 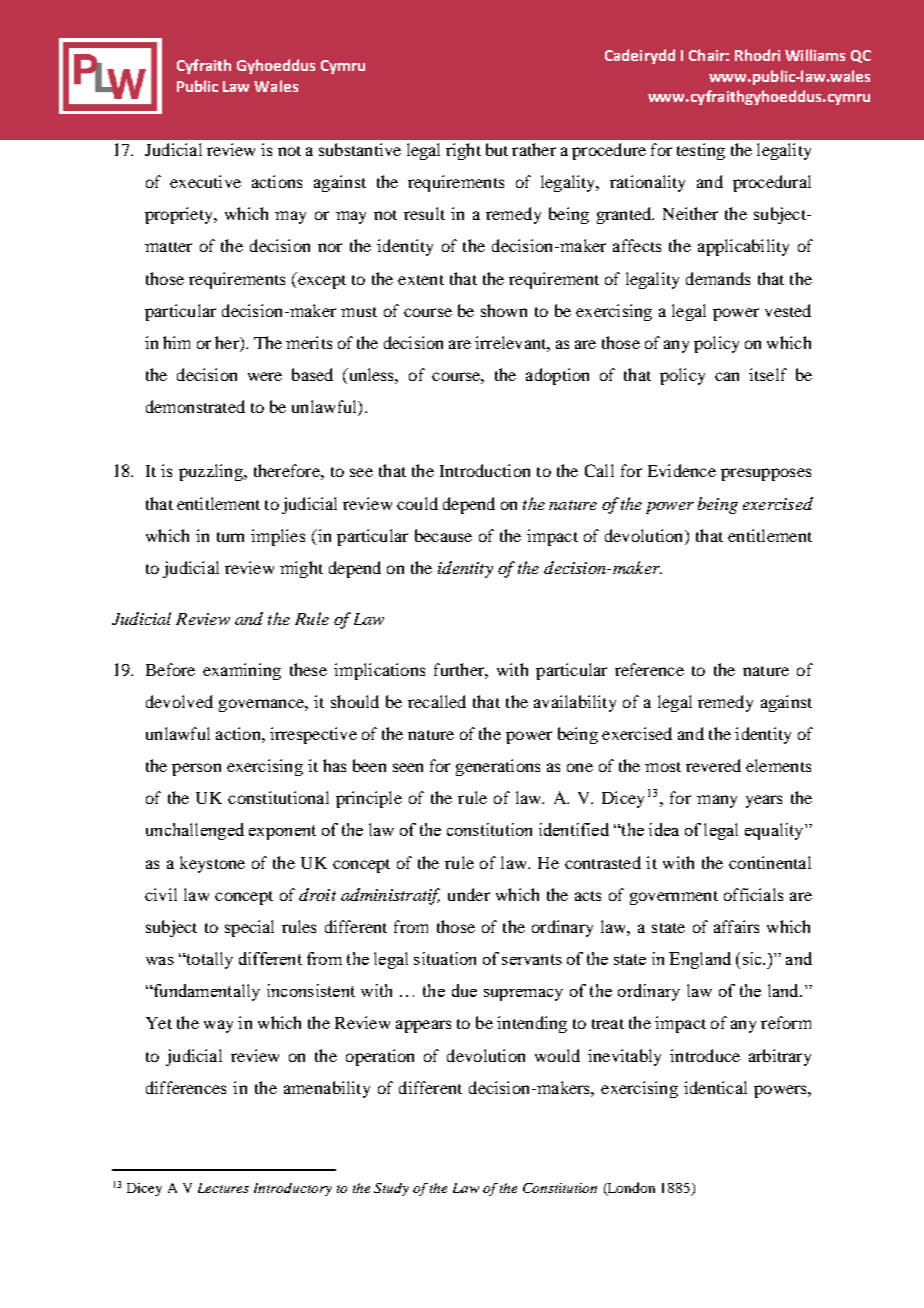 I want to click on Study, so click(x=391, y=1189).
